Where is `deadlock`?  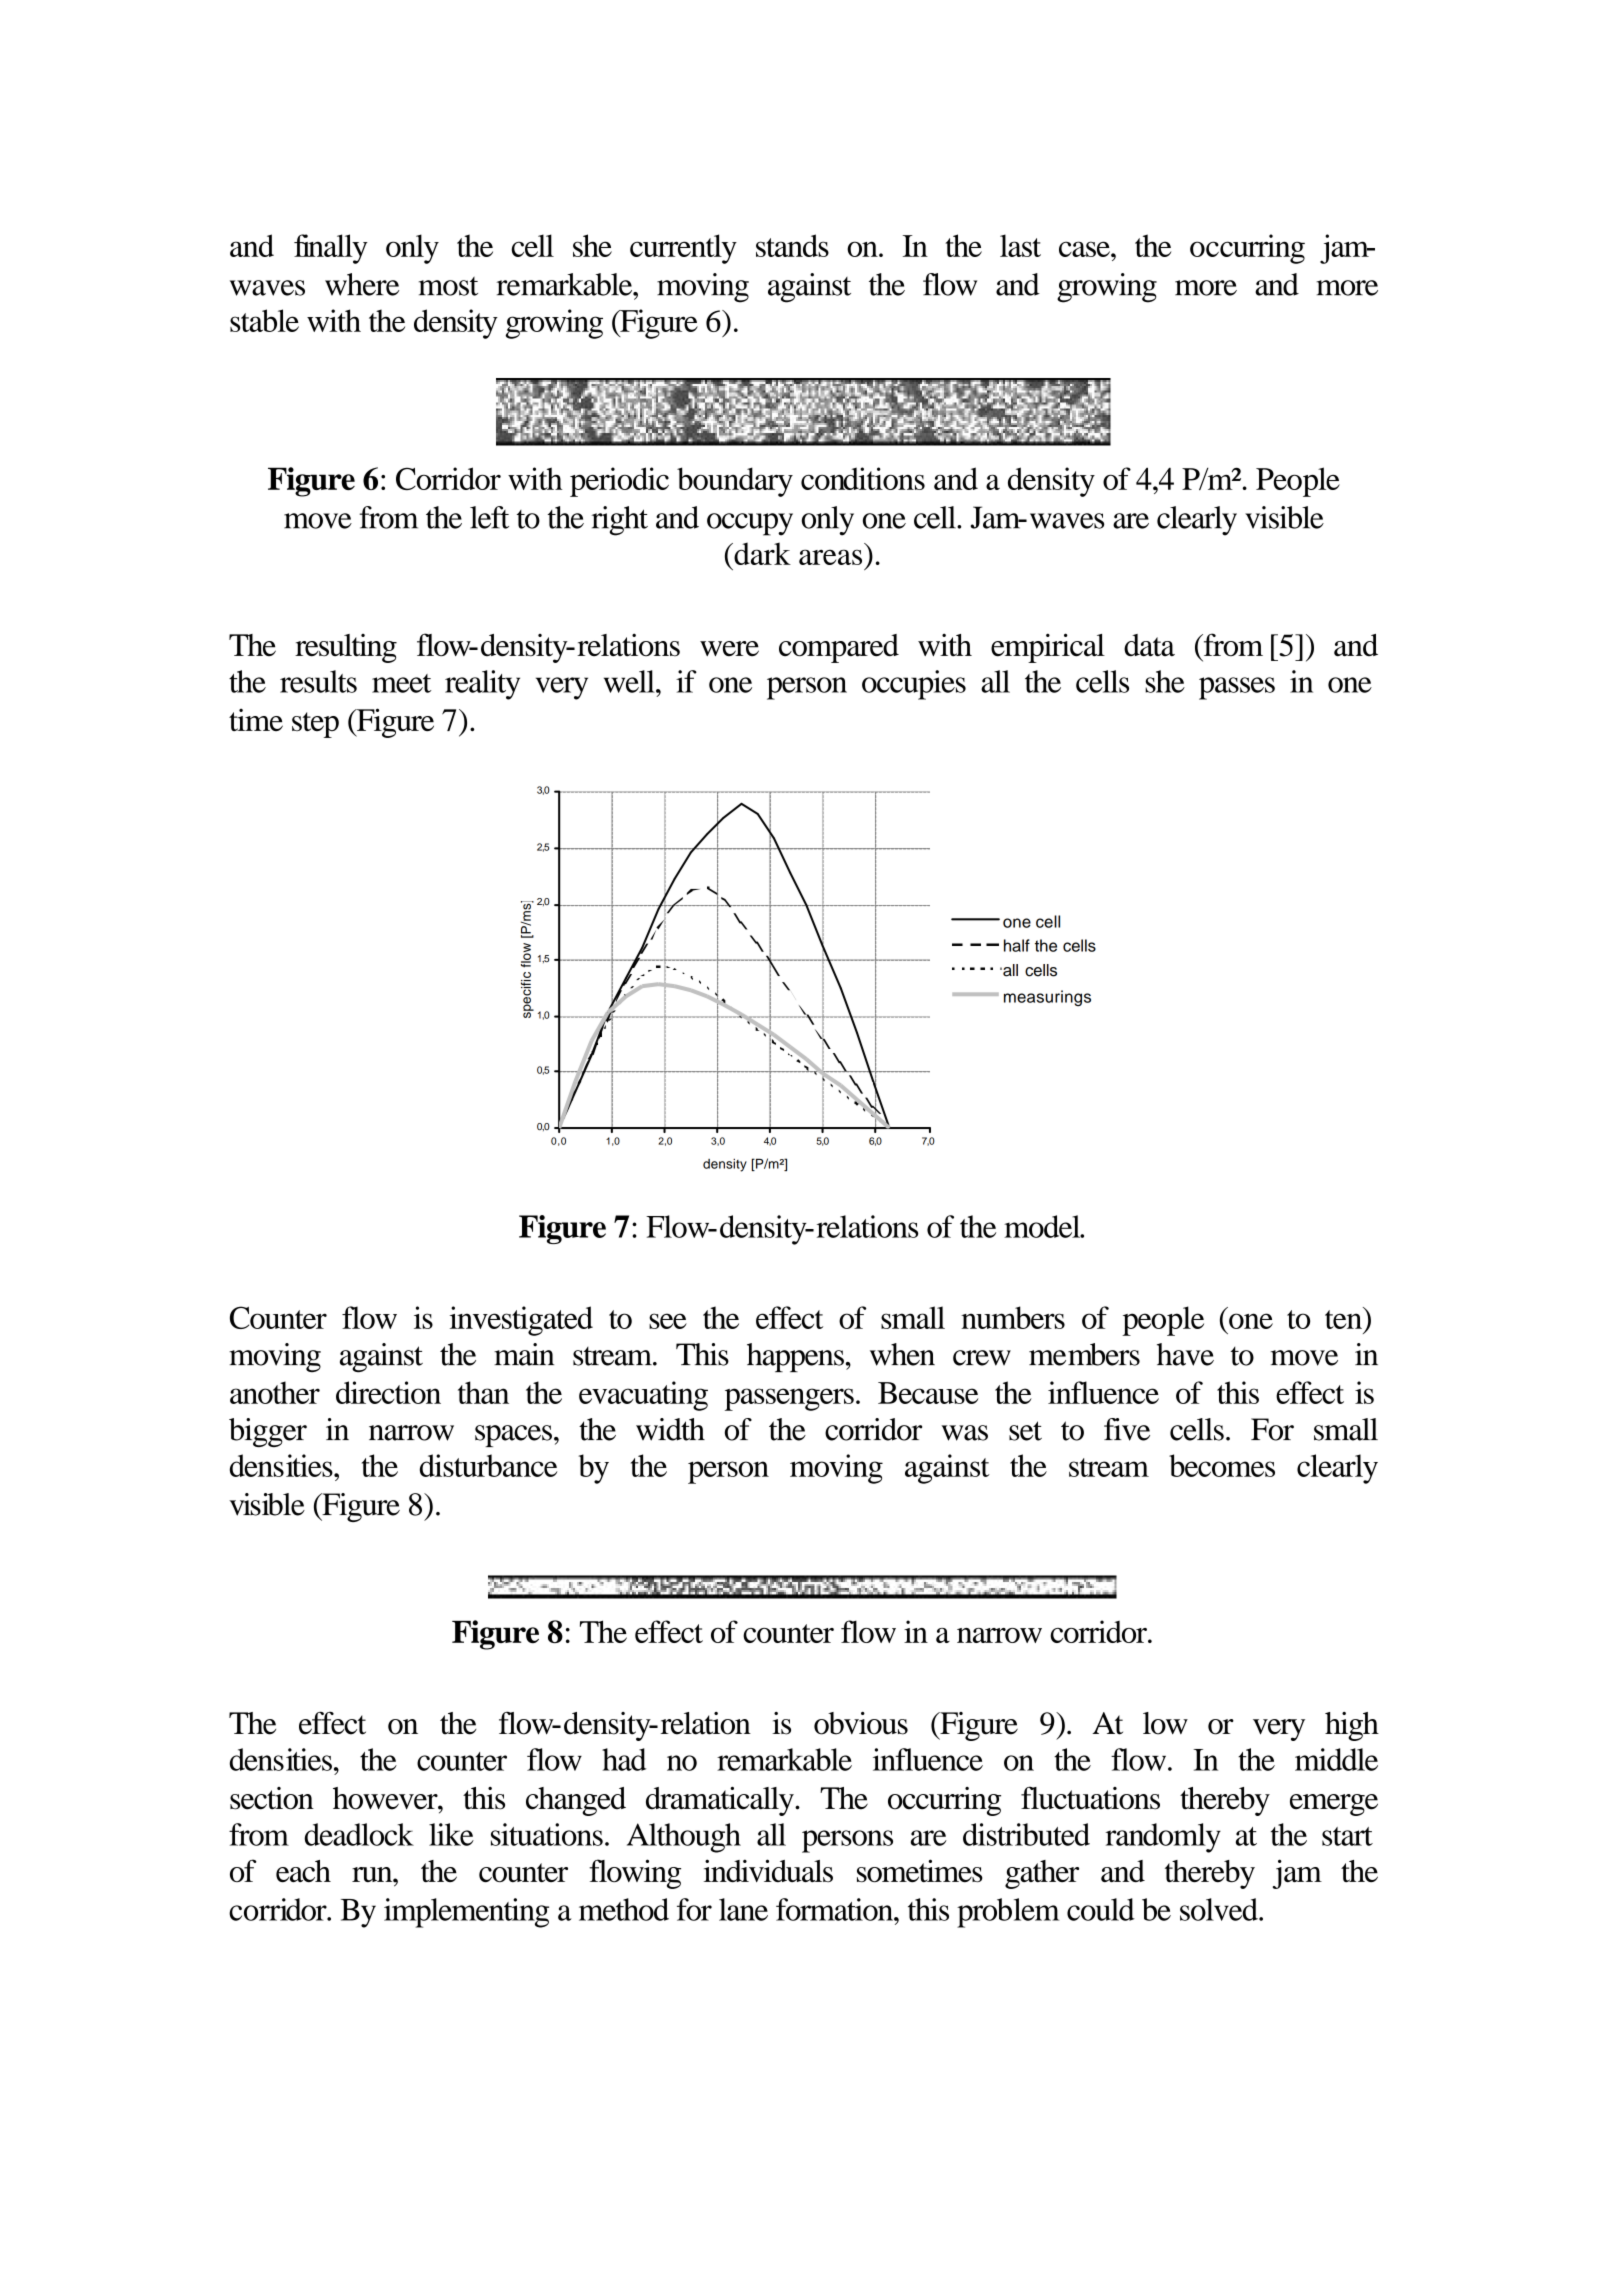
deadlock is located at coordinates (359, 1834).
